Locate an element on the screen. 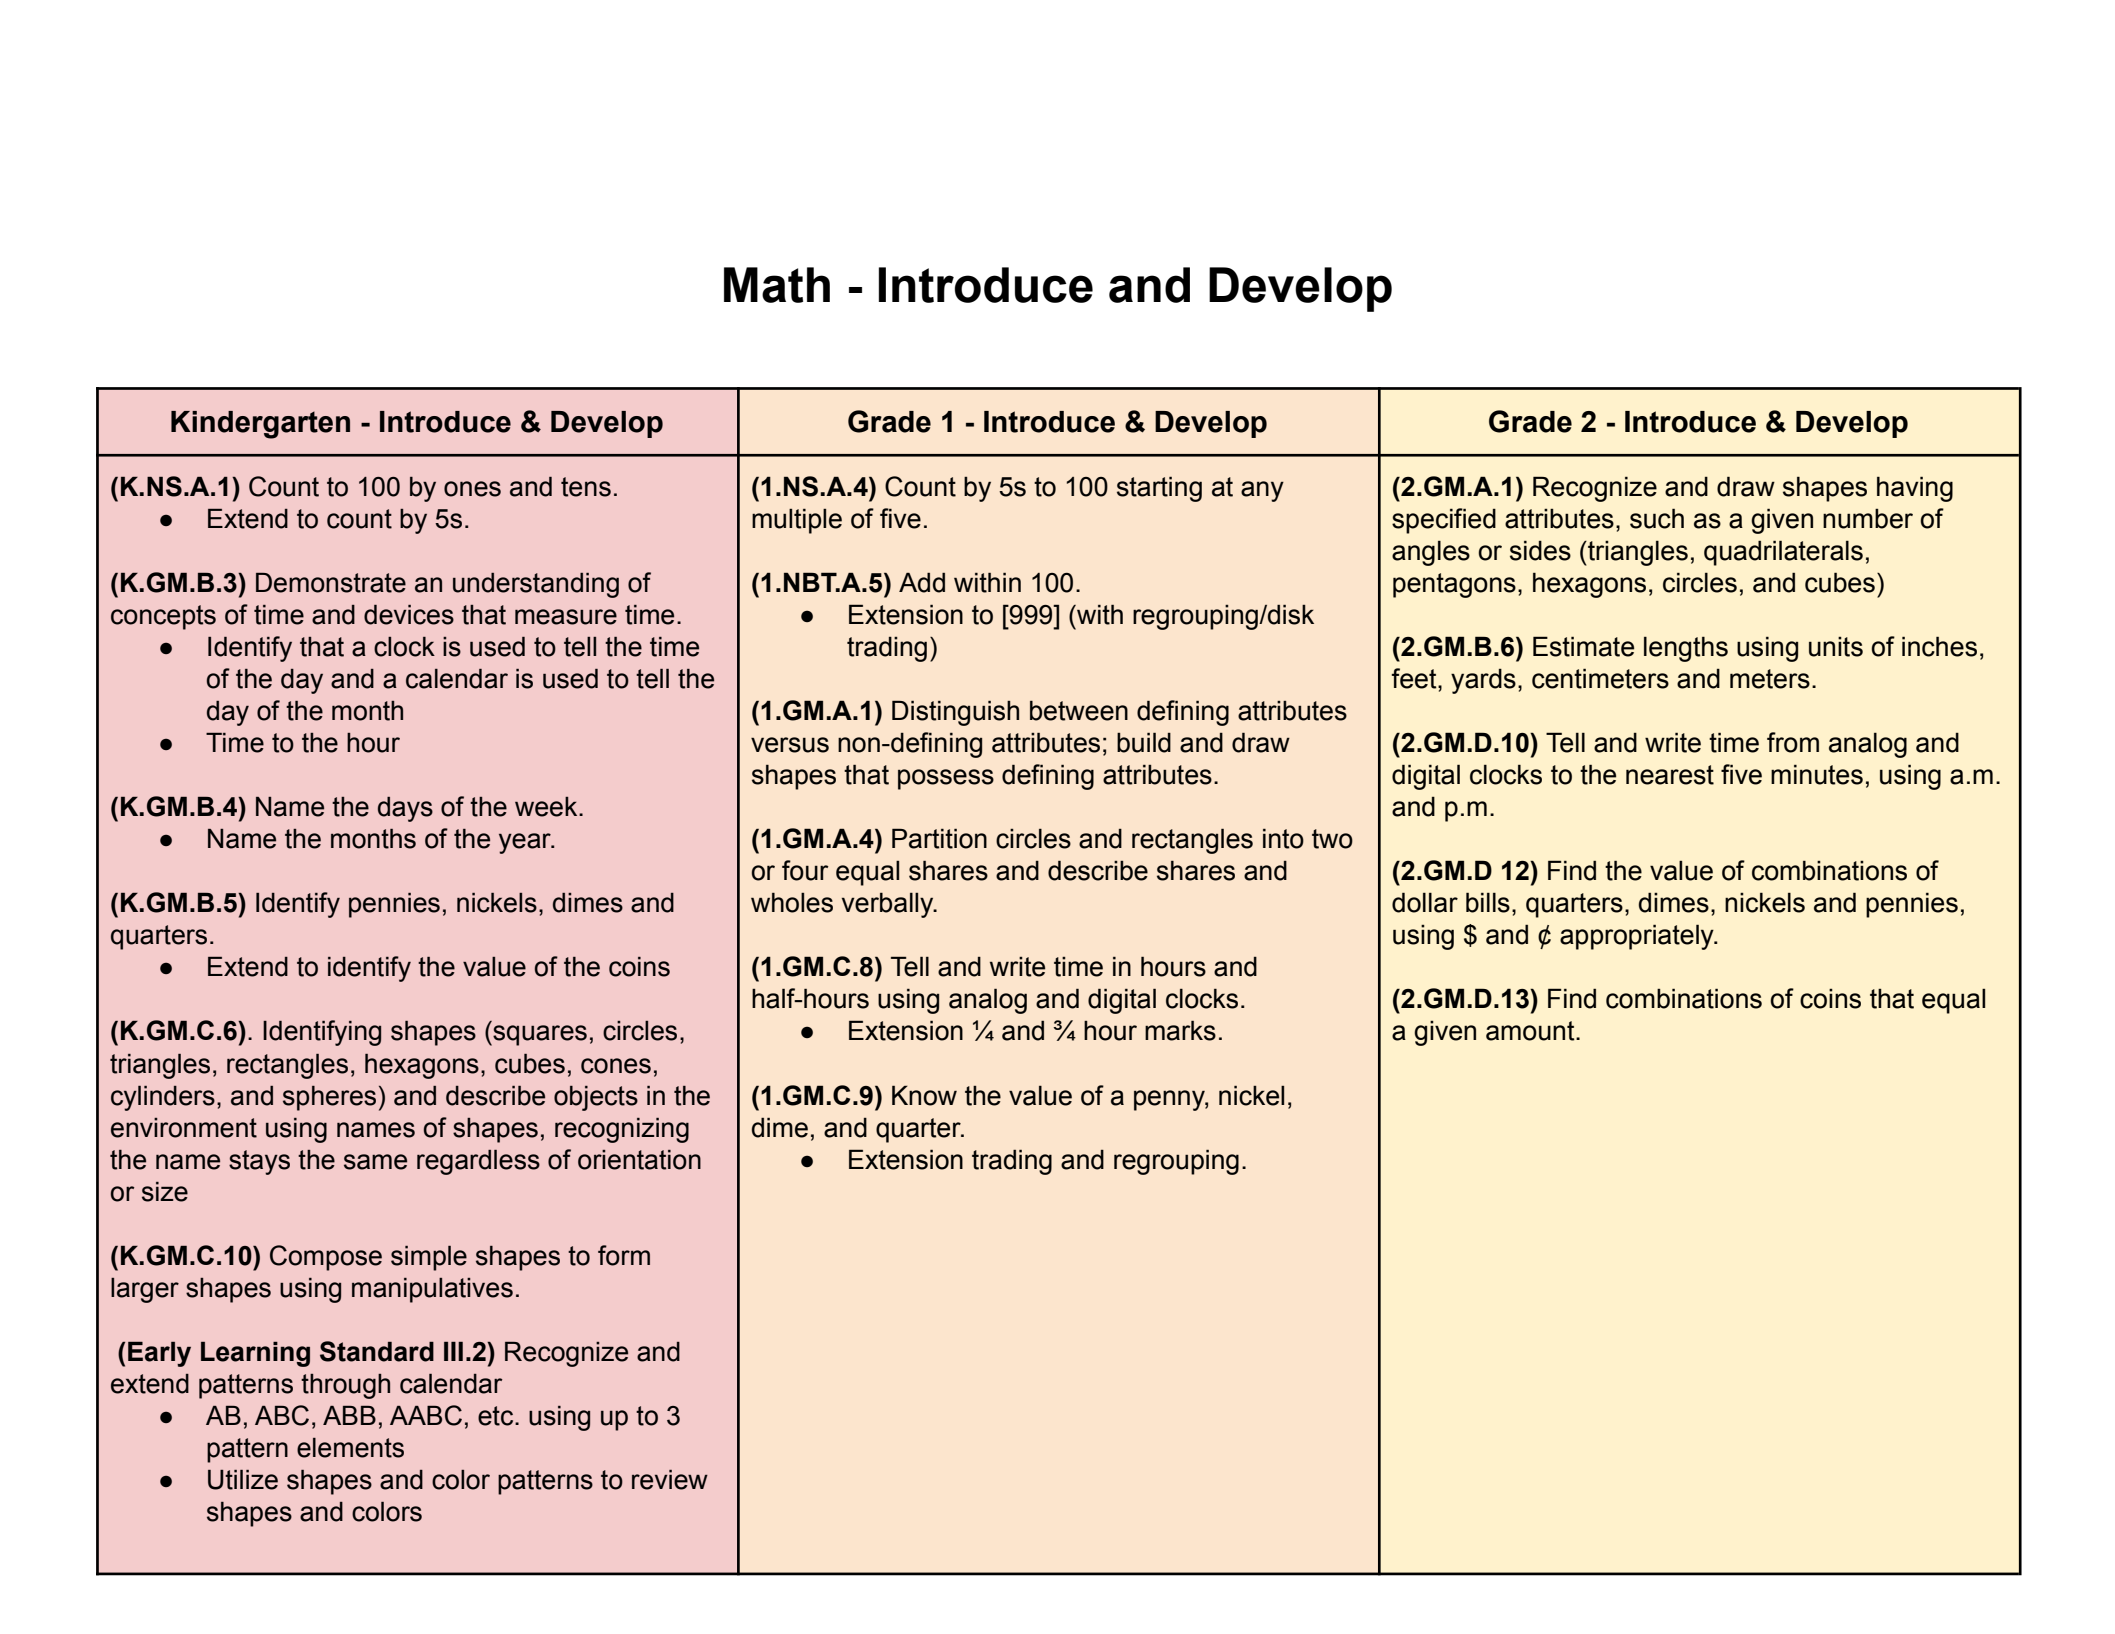 Image resolution: width=2115 pixels, height=1634 pixels. Know is located at coordinates (924, 1095).
